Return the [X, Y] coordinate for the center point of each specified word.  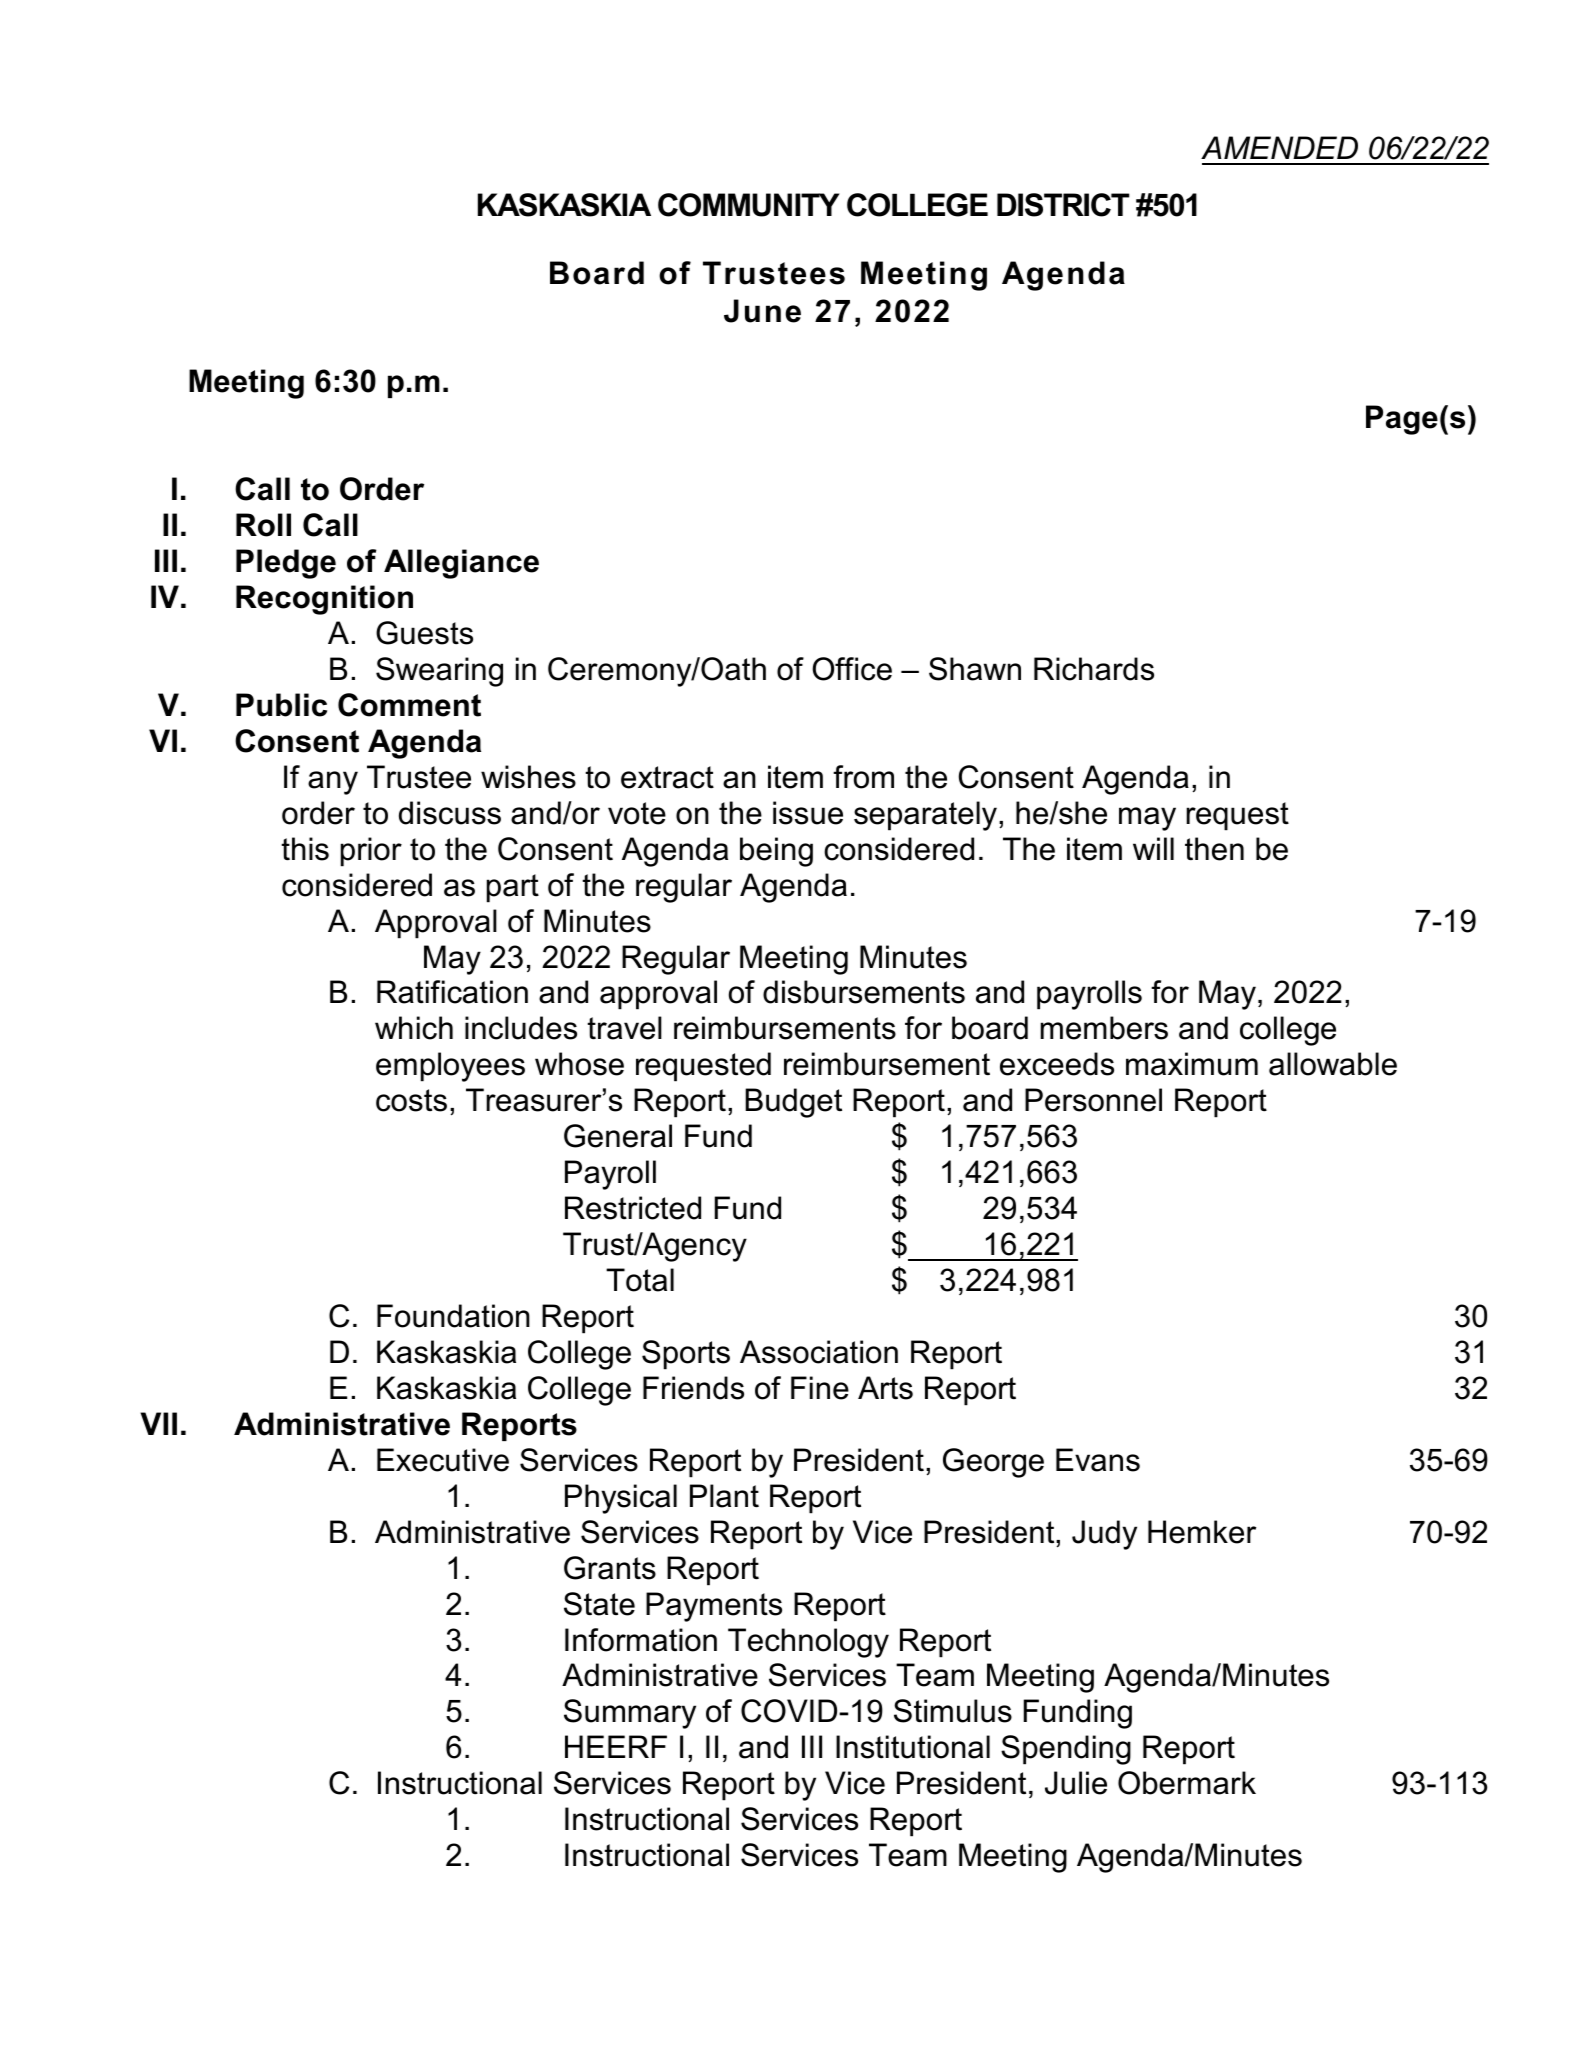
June [762, 311]
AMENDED [1279, 147]
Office [852, 669]
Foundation [453, 1316]
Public [281, 705]
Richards [1094, 669]
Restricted [633, 1208]
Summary [630, 1714]
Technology [808, 1643]
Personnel [1093, 1100]
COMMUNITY [748, 205]
